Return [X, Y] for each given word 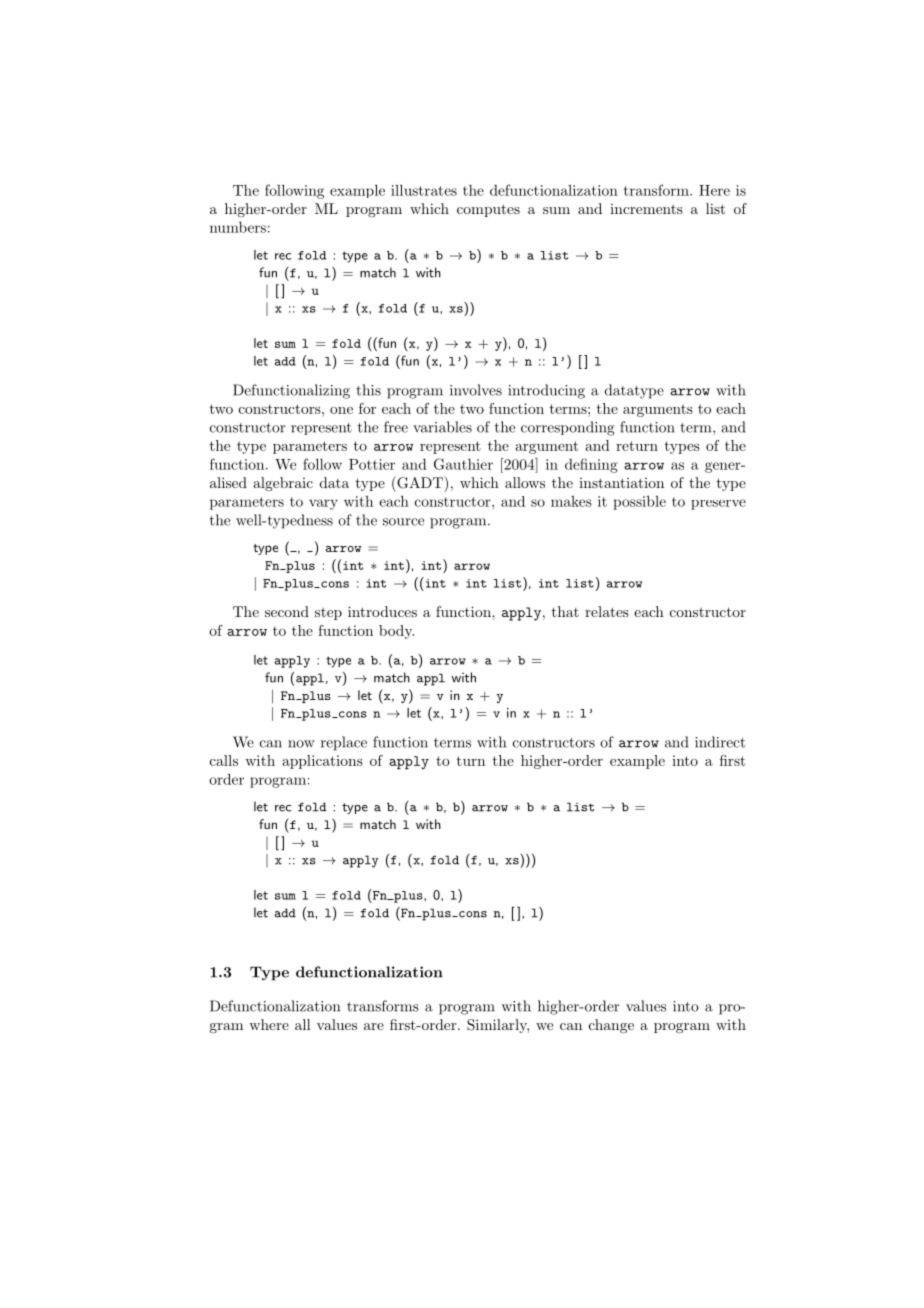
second [287, 611]
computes [488, 210]
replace [344, 743]
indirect [720, 742]
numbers [238, 227]
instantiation [621, 483]
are [374, 1026]
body [396, 632]
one [341, 410]
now [301, 744]
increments [646, 209]
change [611, 1026]
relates [607, 611]
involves [476, 390]
